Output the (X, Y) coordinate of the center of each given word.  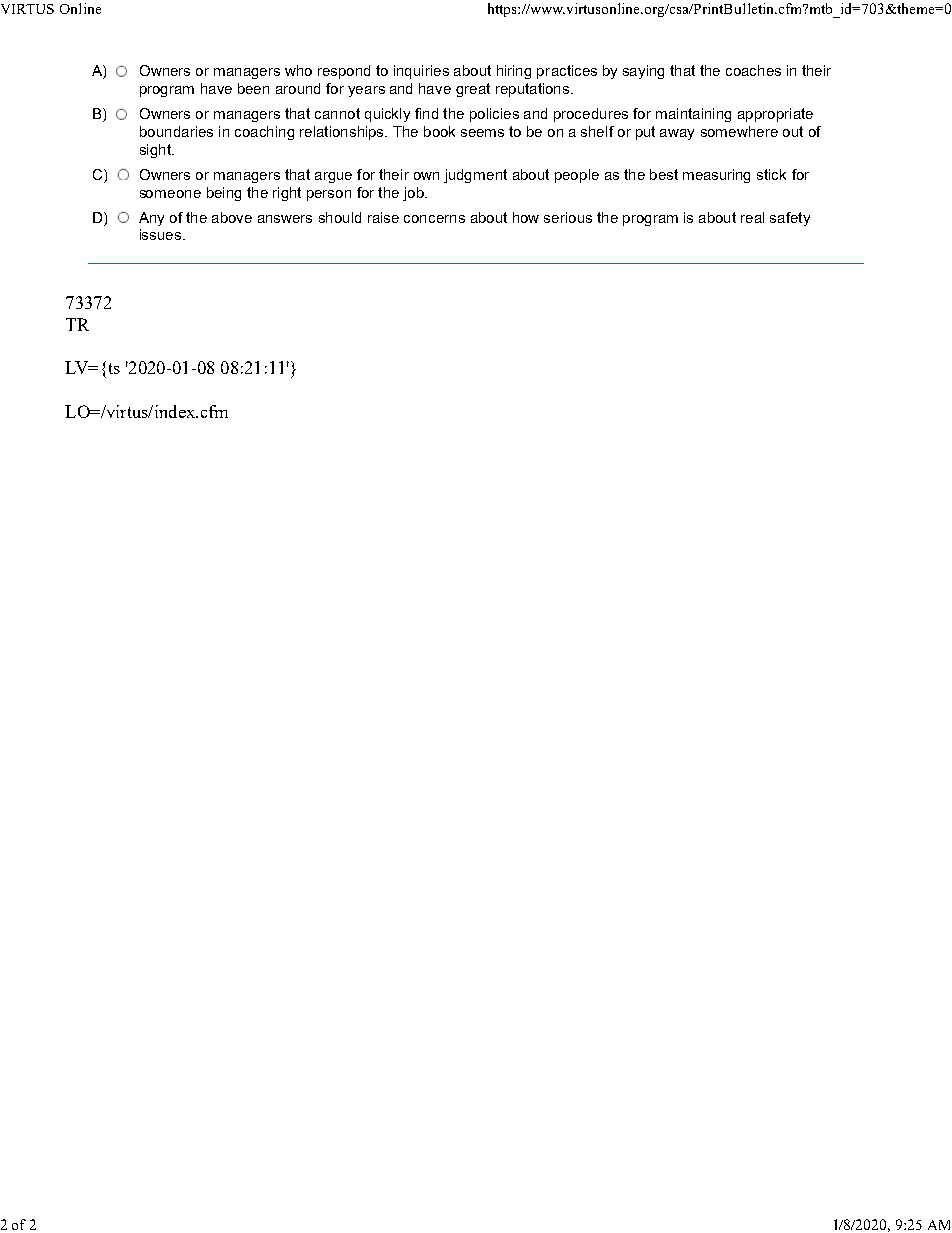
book (439, 131)
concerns (434, 219)
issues (162, 234)
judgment (475, 176)
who (298, 70)
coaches (753, 70)
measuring (716, 176)
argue (333, 177)
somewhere (739, 131)
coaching (264, 133)
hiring (514, 72)
